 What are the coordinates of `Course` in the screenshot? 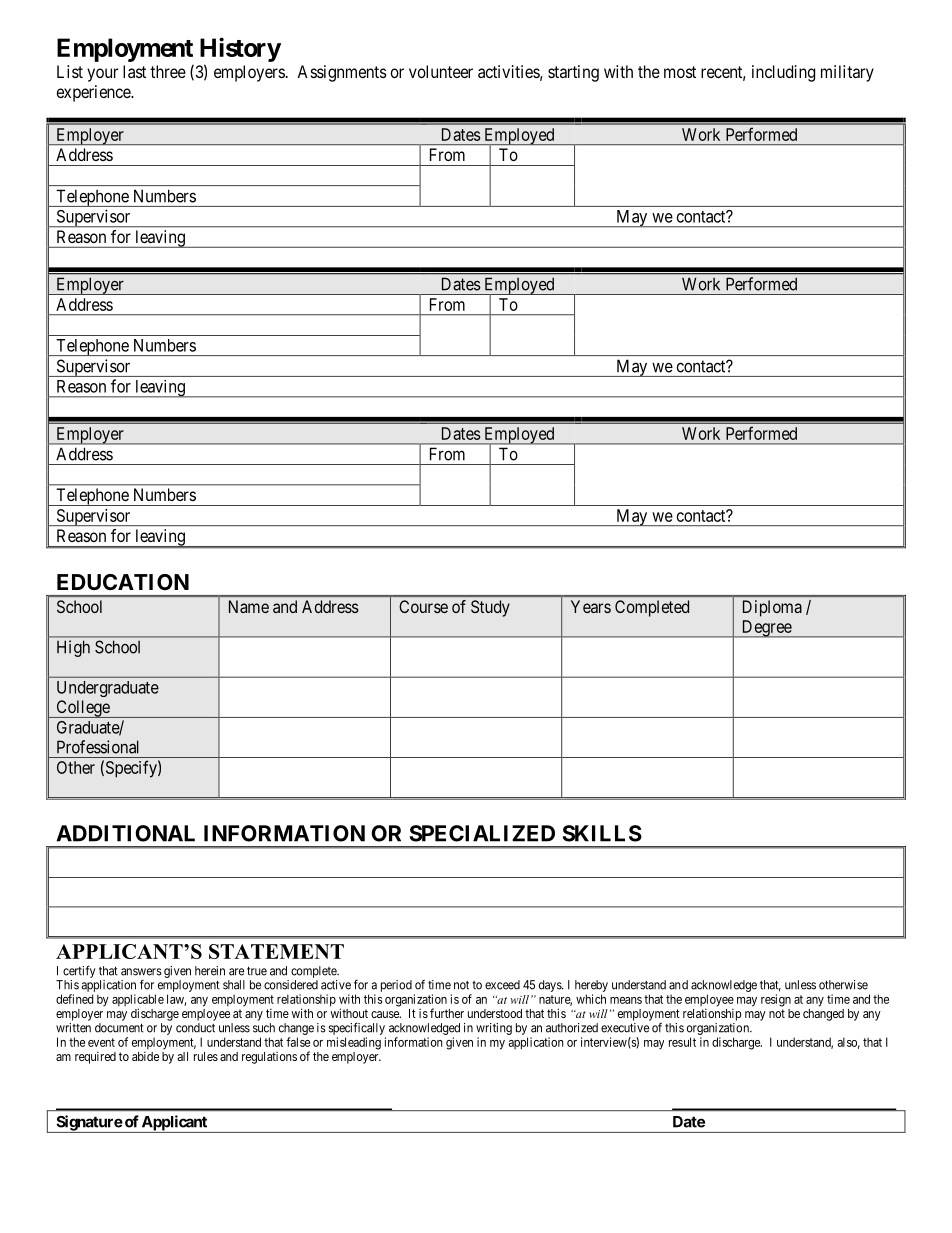 It's located at (423, 606).
